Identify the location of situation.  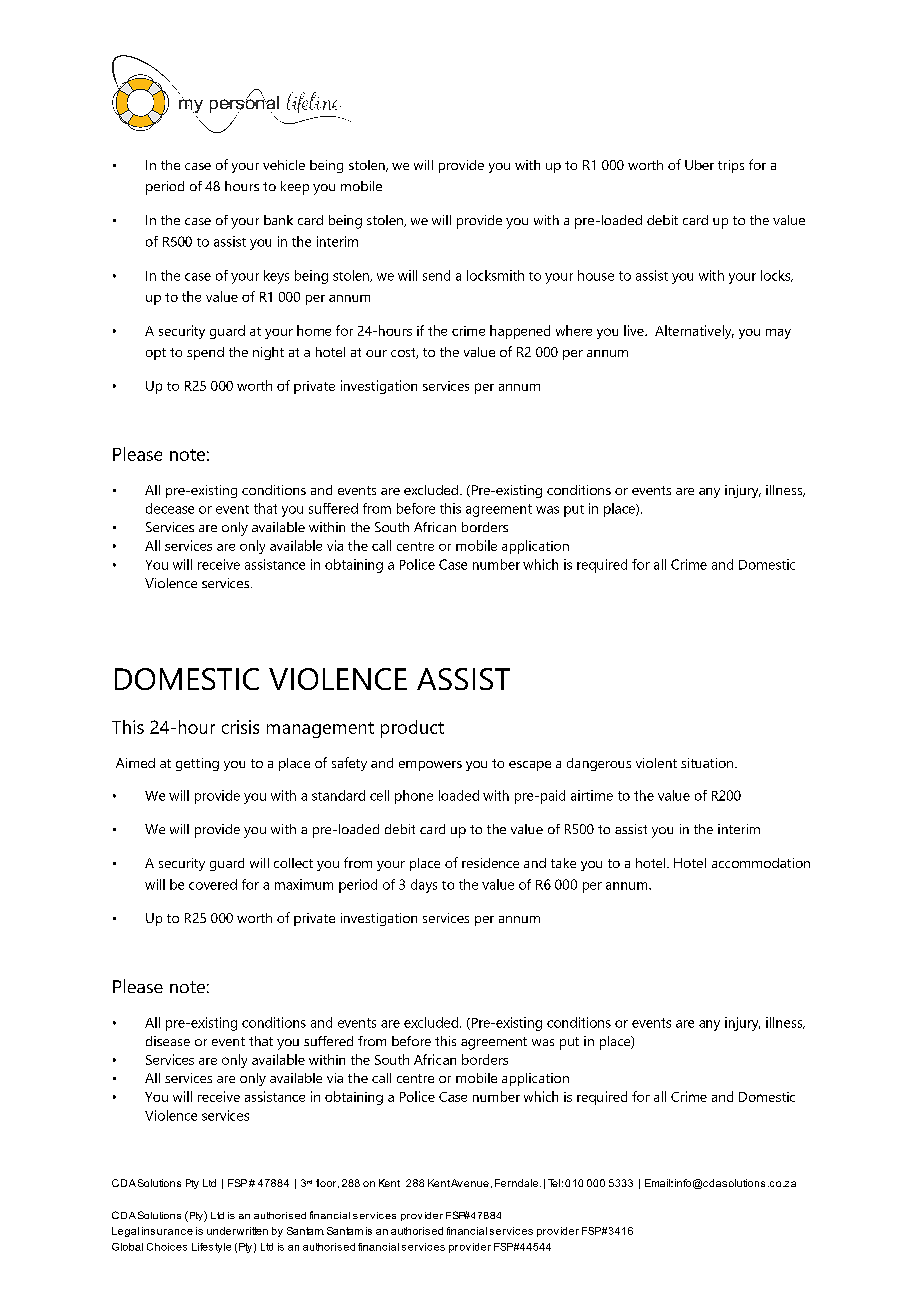
(707, 763).
